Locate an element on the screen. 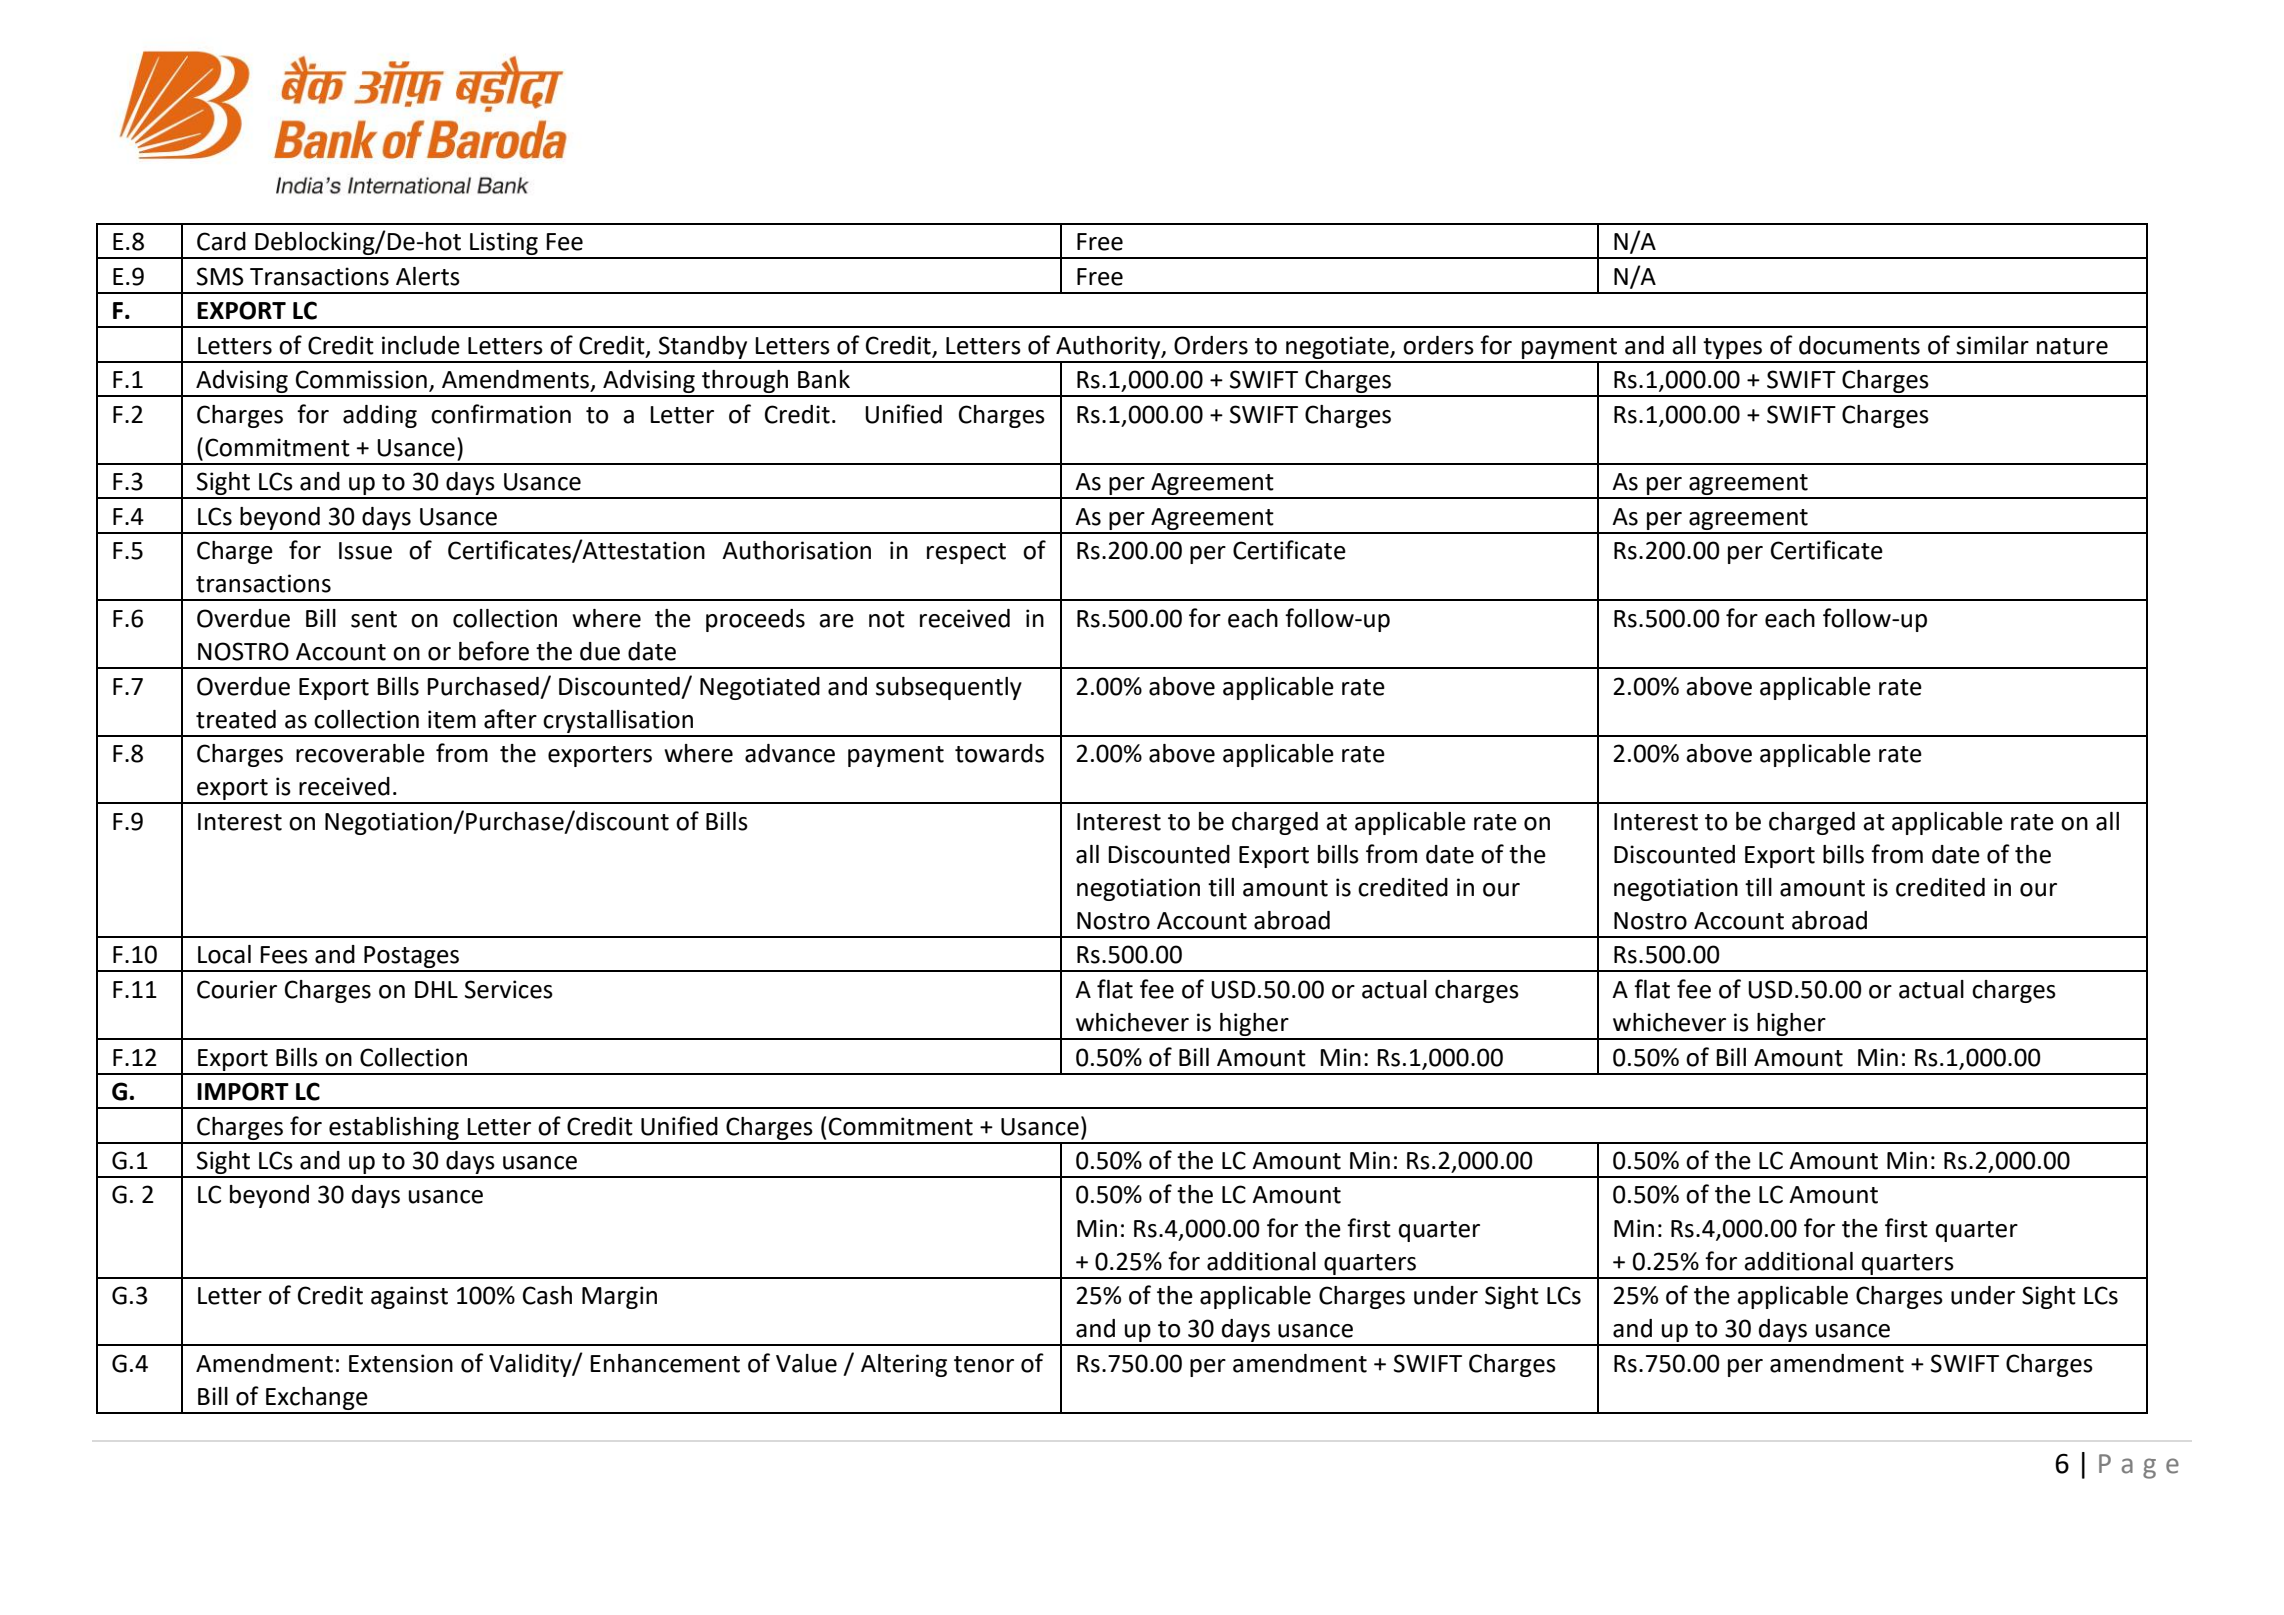 The height and width of the screenshot is (1615, 2284). subsequently is located at coordinates (949, 688).
